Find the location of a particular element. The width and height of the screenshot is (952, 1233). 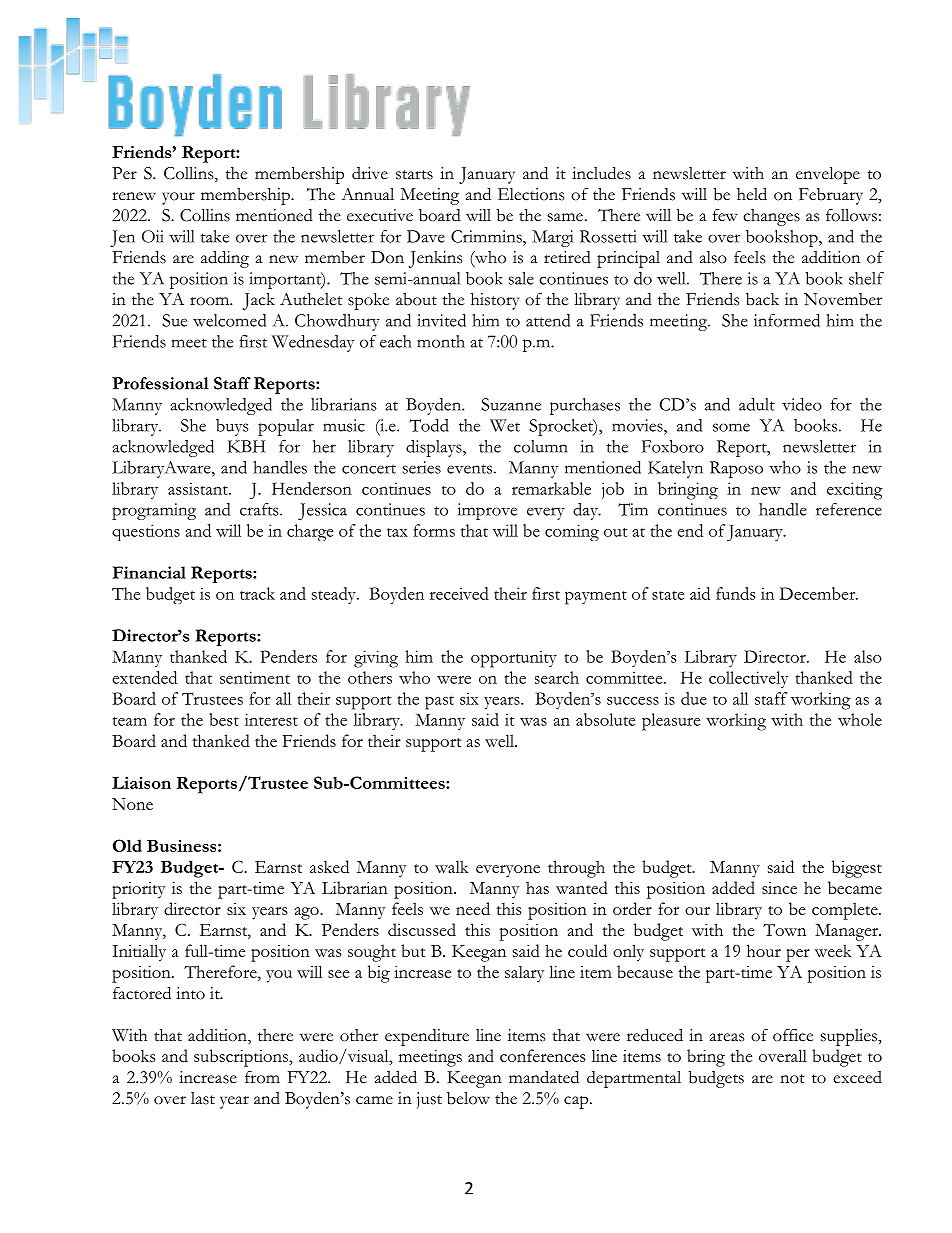

past is located at coordinates (439, 703).
